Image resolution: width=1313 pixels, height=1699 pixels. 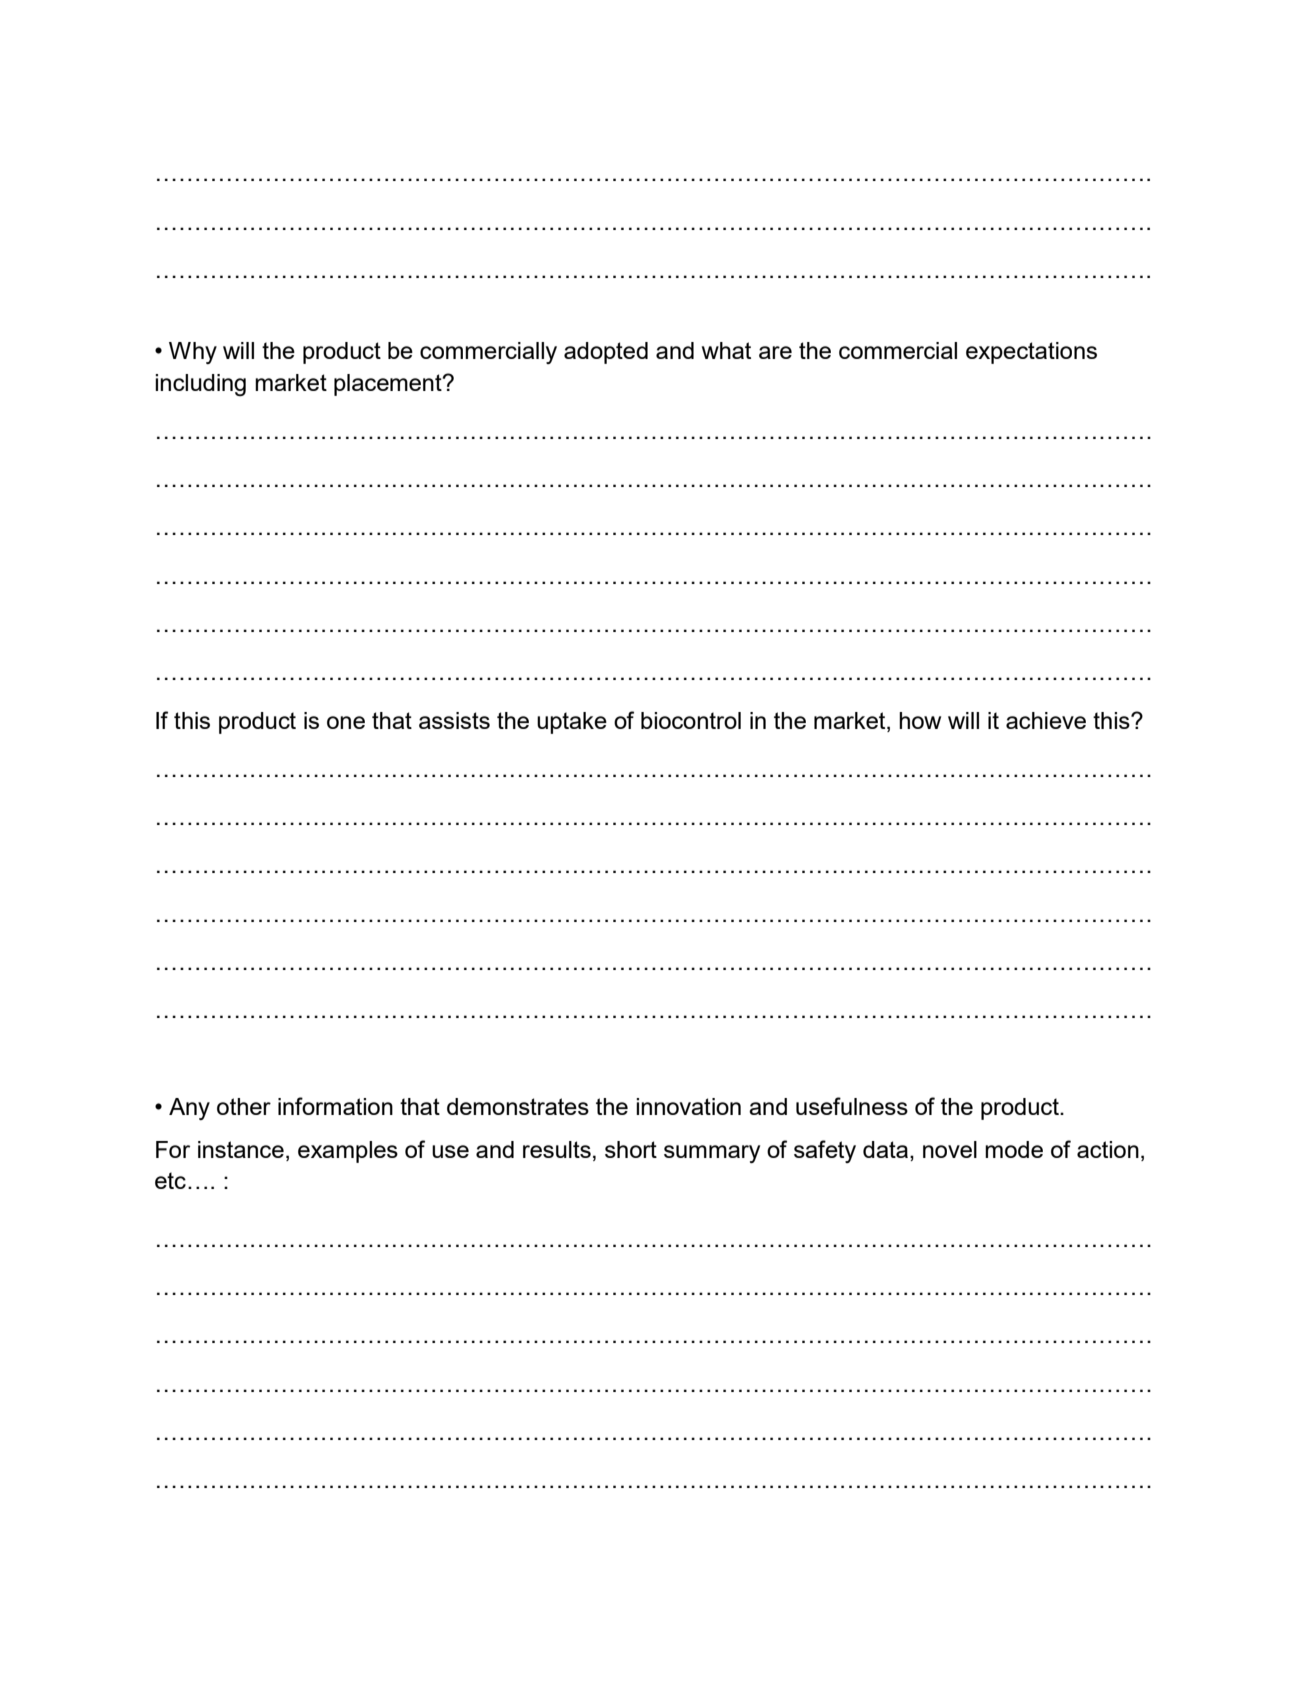 I want to click on mode, so click(x=1014, y=1149).
